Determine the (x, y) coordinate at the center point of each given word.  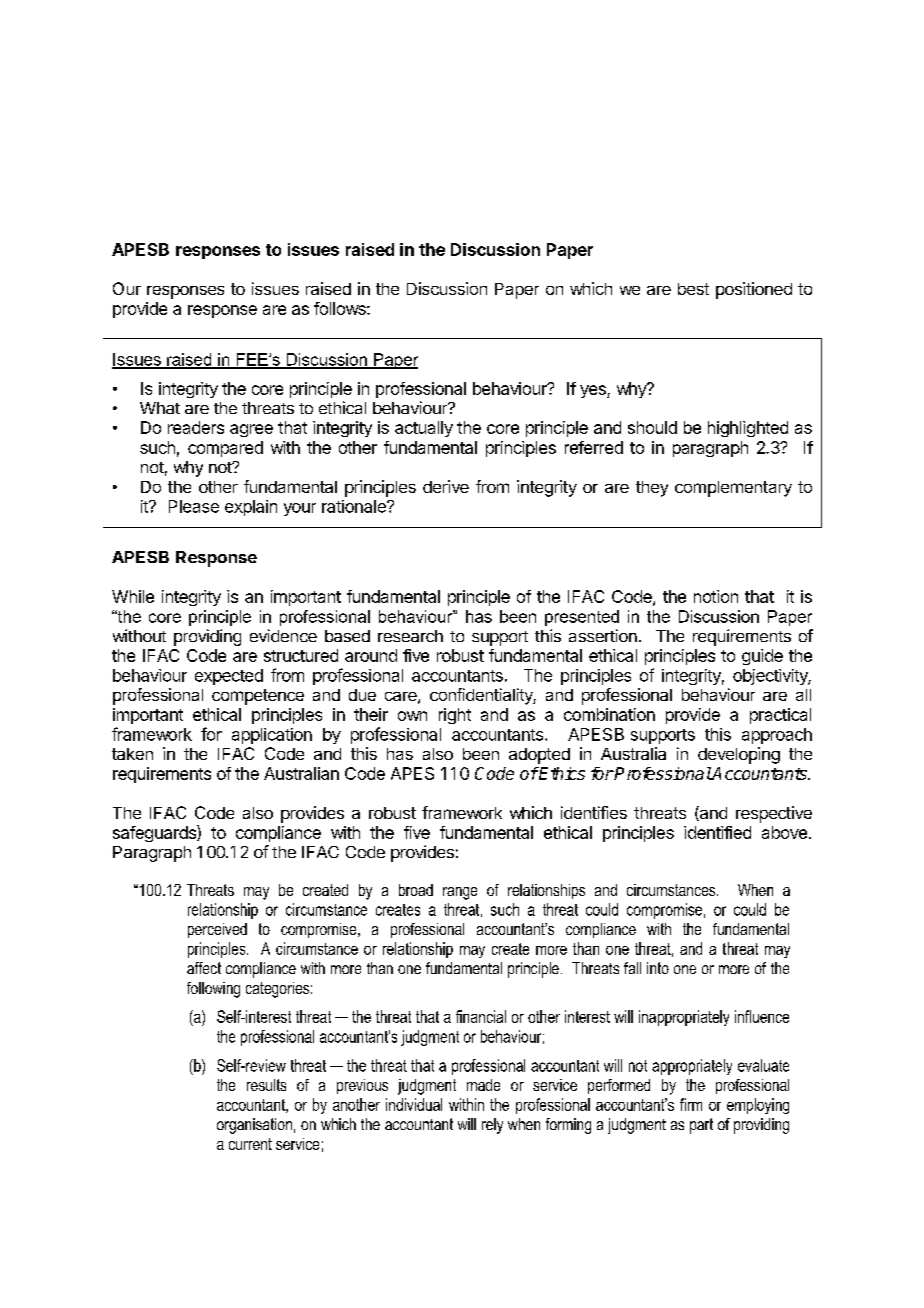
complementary (733, 489)
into (658, 968)
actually (424, 429)
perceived (217, 930)
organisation (254, 1126)
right (455, 716)
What (160, 408)
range (460, 893)
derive (446, 486)
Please (194, 506)
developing (739, 755)
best (693, 289)
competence (258, 697)
